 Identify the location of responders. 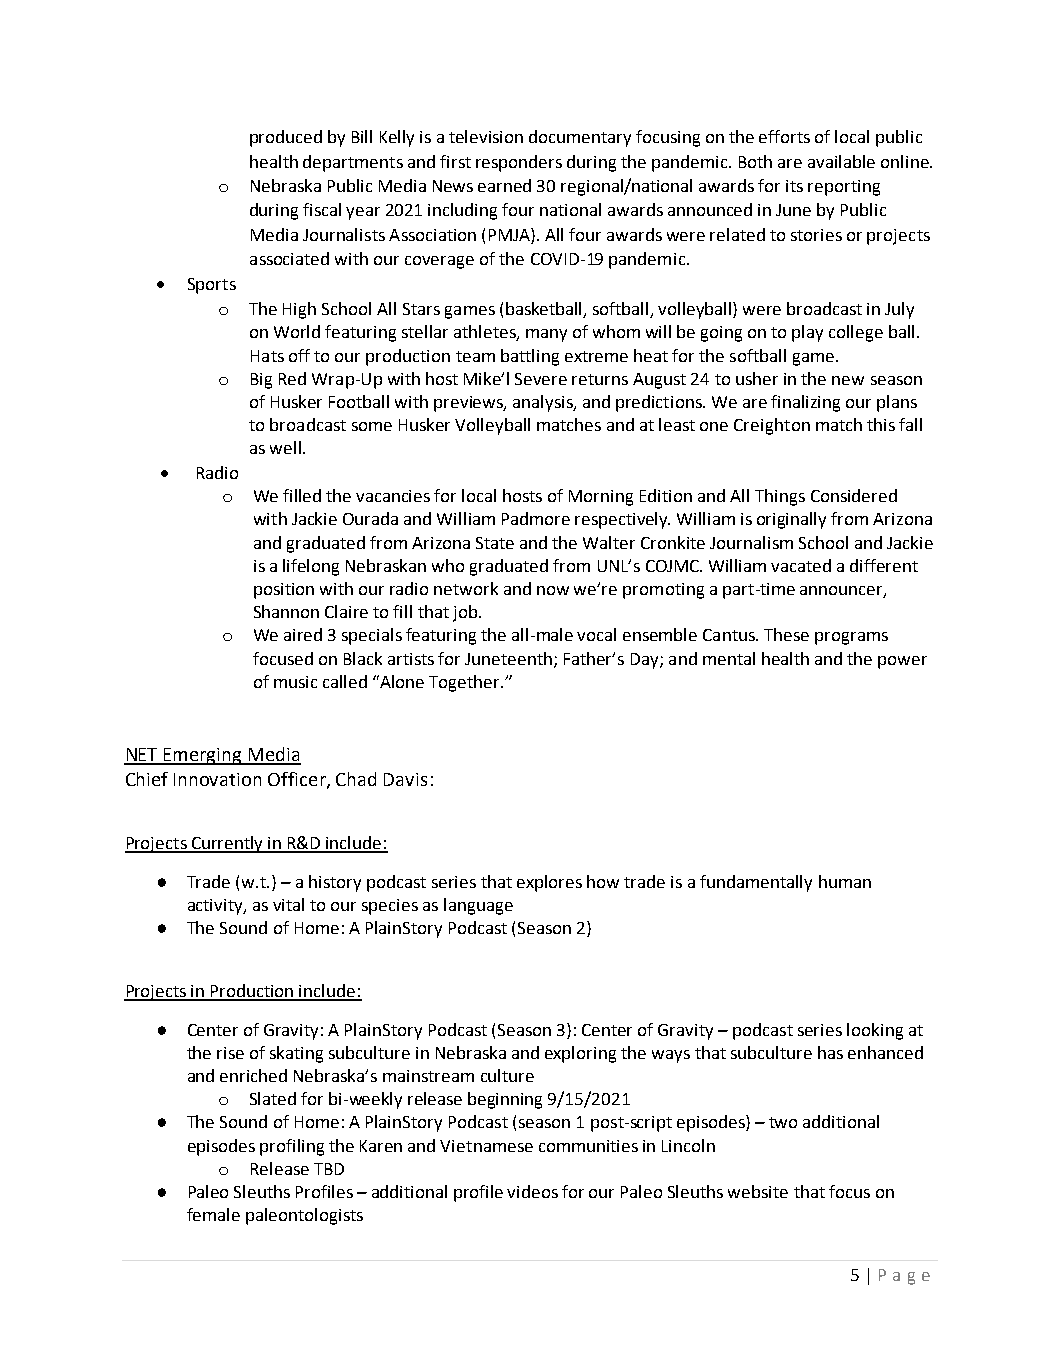
(519, 163).
